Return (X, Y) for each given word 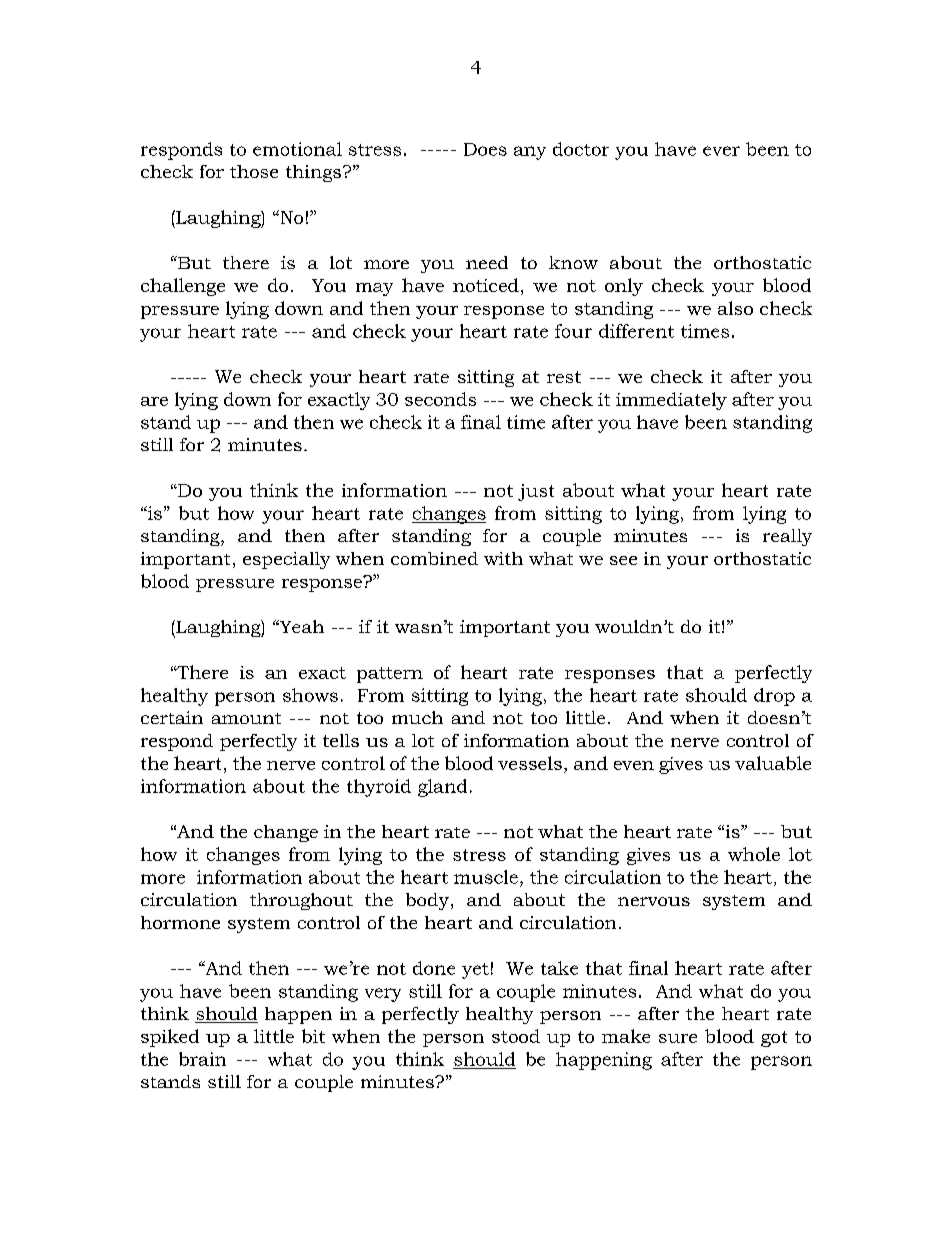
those (254, 171)
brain (202, 1059)
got (774, 1039)
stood (516, 1036)
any (530, 153)
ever (721, 151)
